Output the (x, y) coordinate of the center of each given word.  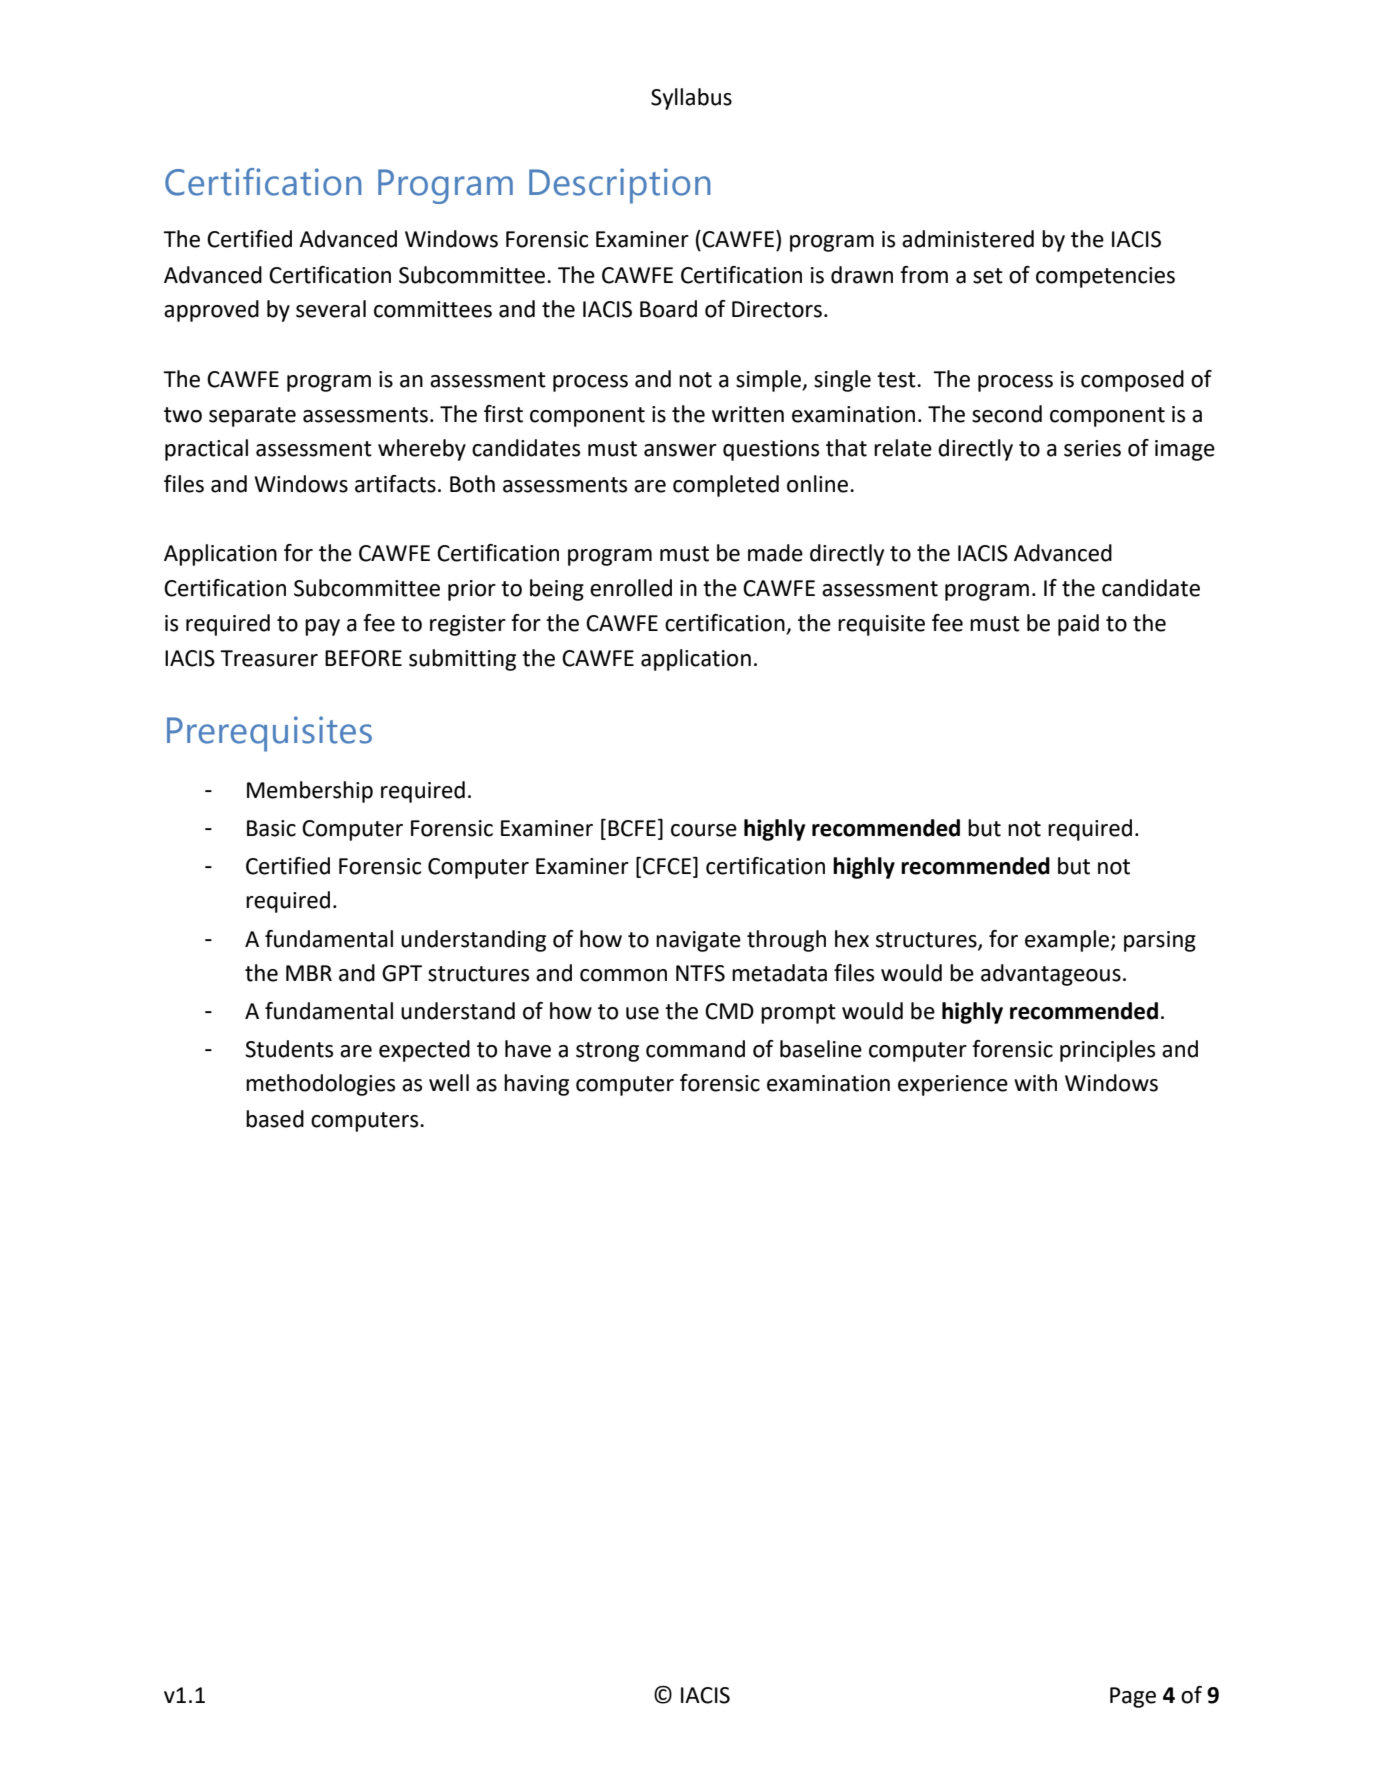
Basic (271, 828)
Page (1133, 1697)
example (1067, 941)
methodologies (320, 1085)
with (1035, 1083)
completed (726, 486)
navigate (698, 941)
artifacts (395, 484)
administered (968, 239)
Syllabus (691, 99)
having (536, 1085)
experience (953, 1085)
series (1092, 448)
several (331, 309)
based (275, 1119)
